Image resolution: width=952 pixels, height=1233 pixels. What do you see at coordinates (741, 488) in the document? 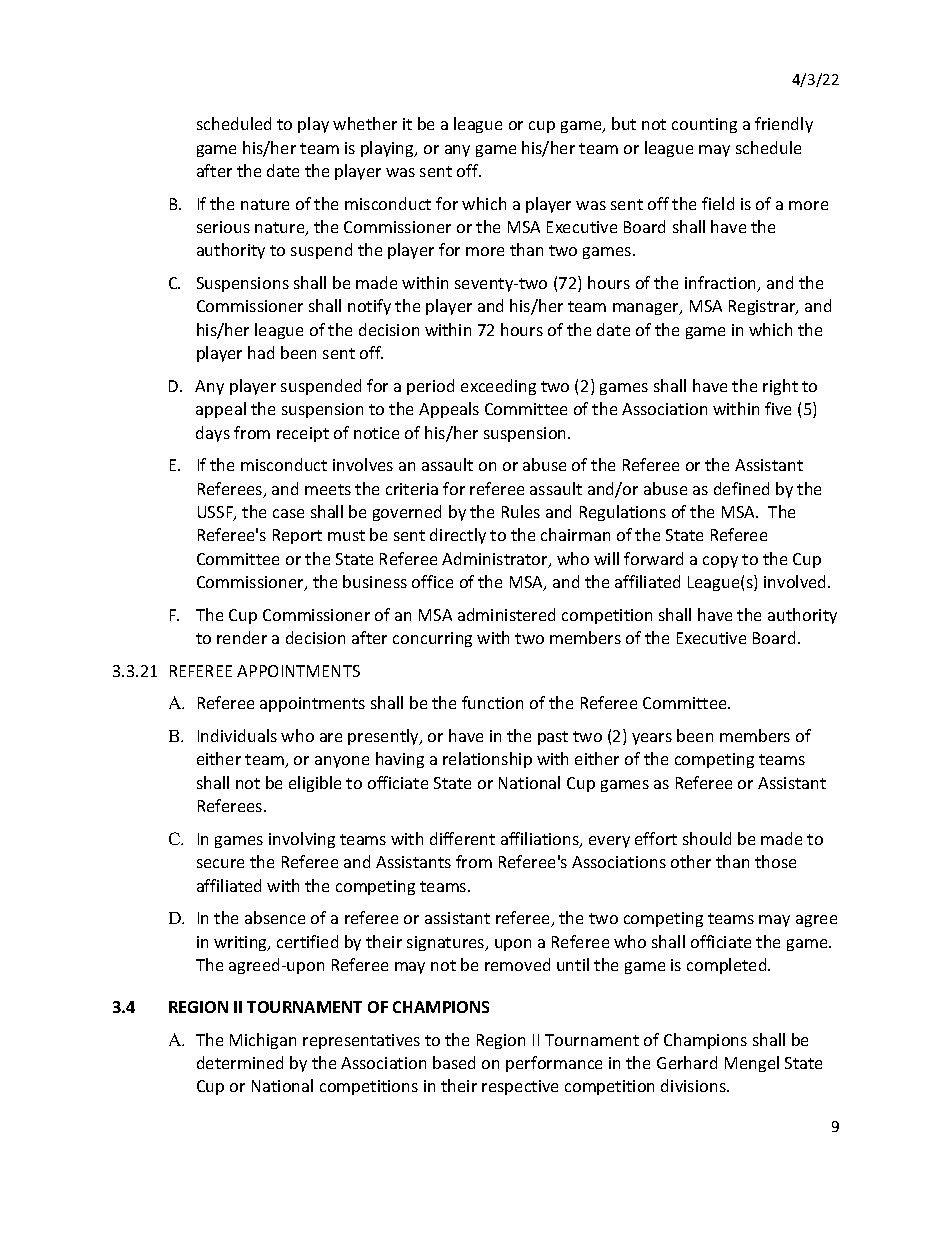
I see `defined` at bounding box center [741, 488].
